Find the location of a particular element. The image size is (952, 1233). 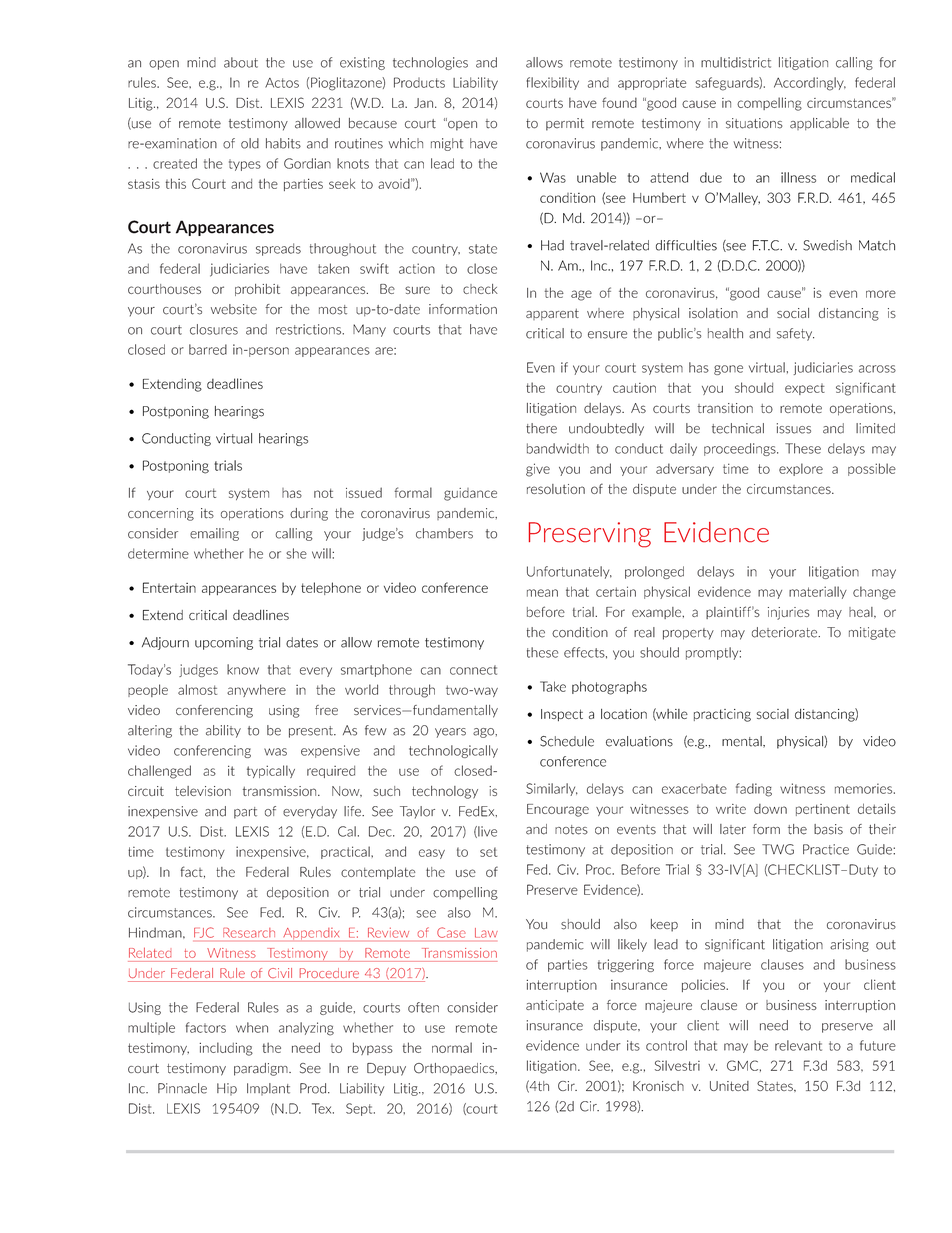

Orthopaedics is located at coordinates (455, 1069).
